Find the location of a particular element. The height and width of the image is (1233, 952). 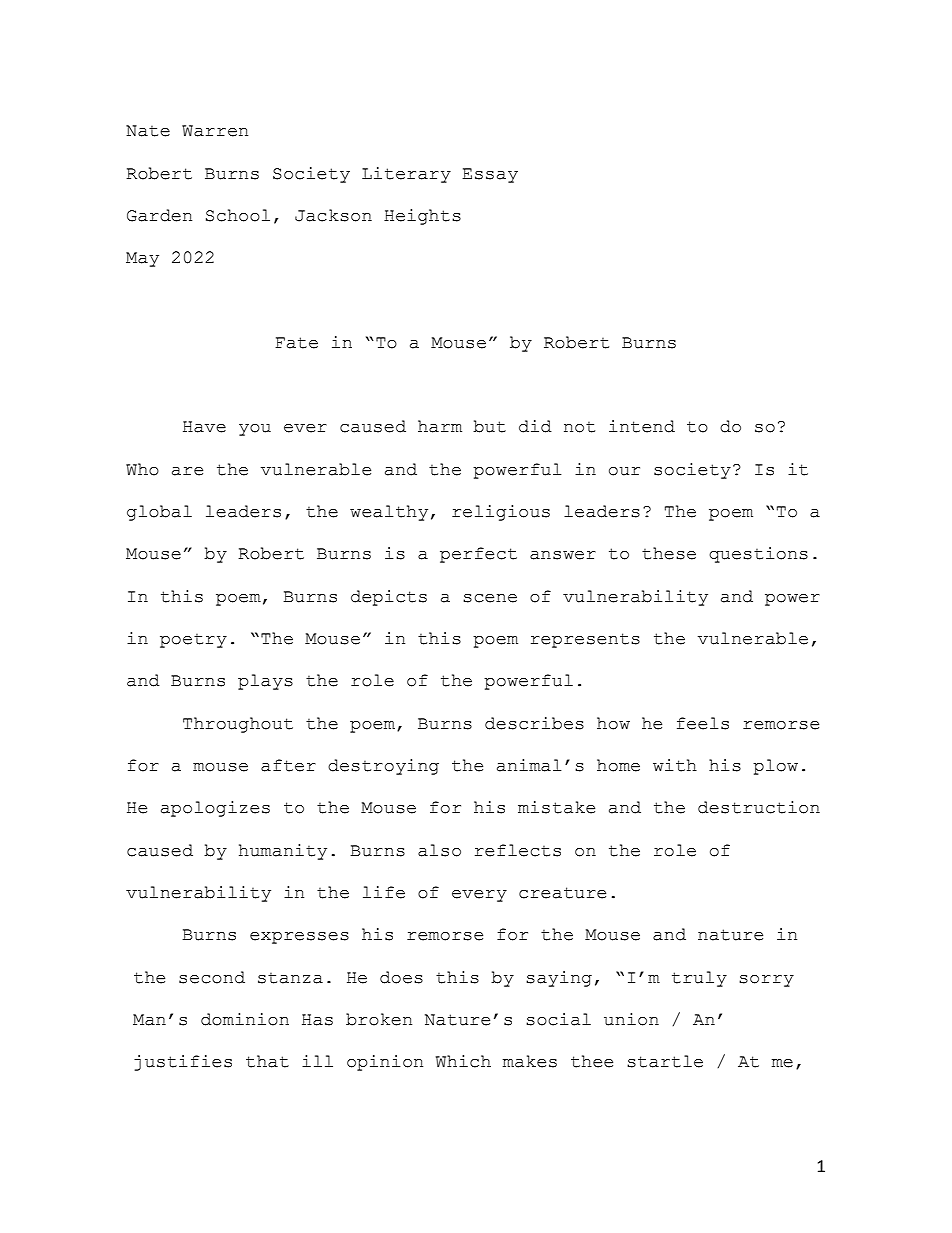

Heights is located at coordinates (422, 217).
